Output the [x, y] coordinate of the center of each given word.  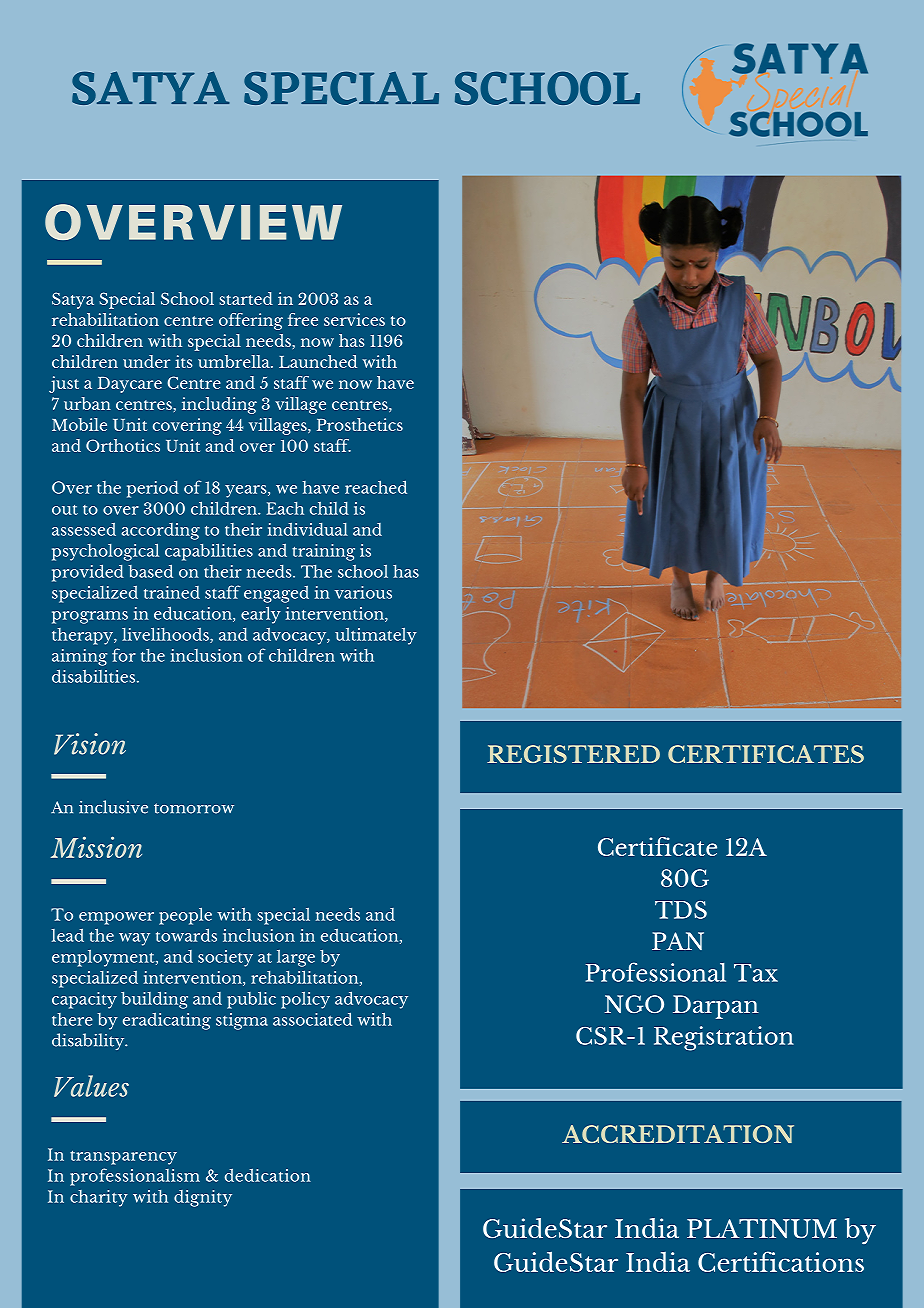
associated [312, 1019]
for [124, 655]
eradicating [167, 1021]
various [363, 592]
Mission [96, 847]
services [354, 319]
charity [99, 1198]
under [146, 361]
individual [308, 529]
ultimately [376, 636]
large [296, 958]
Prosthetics [360, 424]
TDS [681, 910]
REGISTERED [573, 754]
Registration [724, 1038]
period [153, 489]
